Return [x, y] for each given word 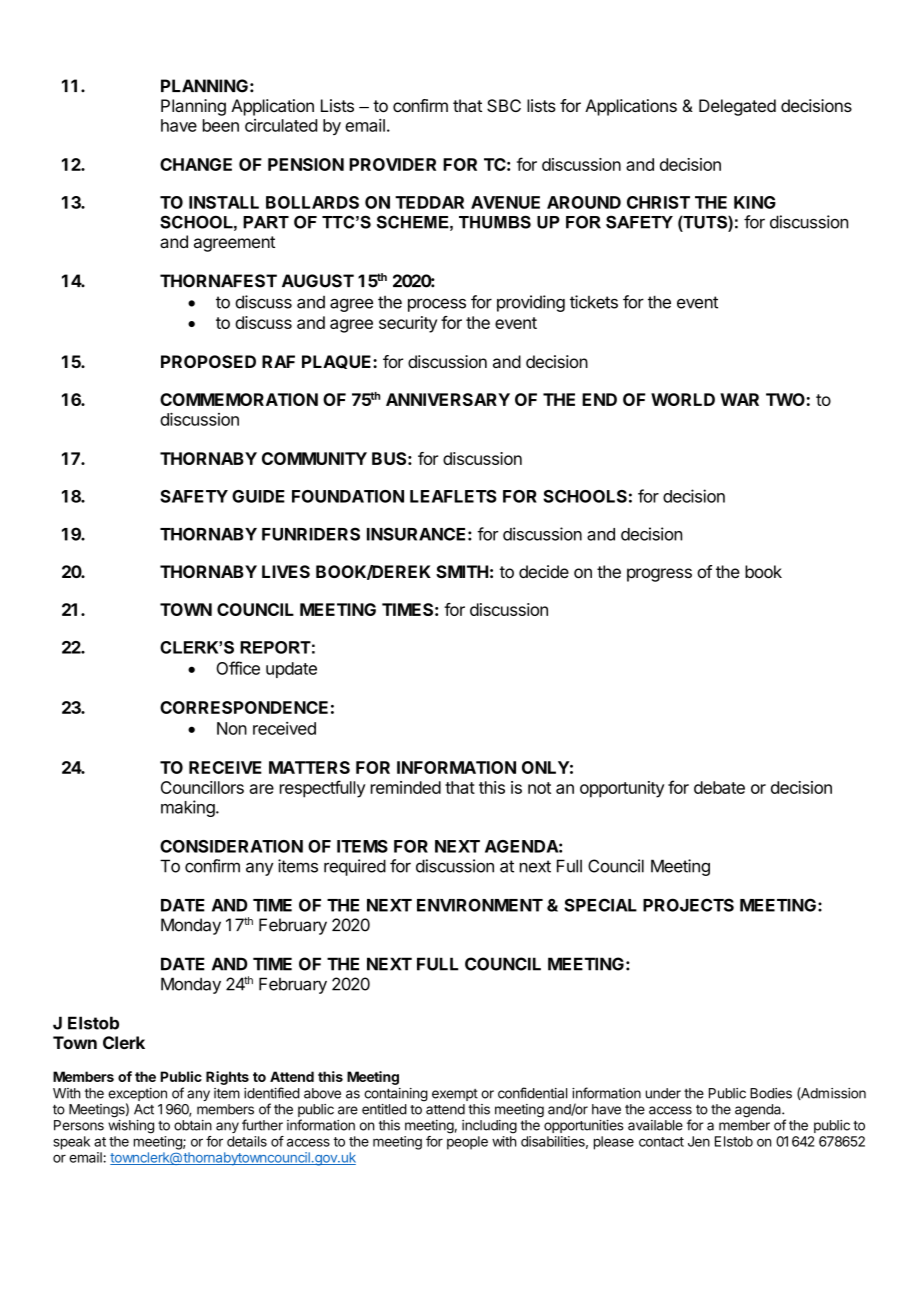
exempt [455, 1095]
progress [659, 575]
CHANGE [196, 164]
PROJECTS [688, 905]
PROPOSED [208, 361]
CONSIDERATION [231, 846]
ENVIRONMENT [480, 905]
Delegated [737, 107]
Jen [699, 1141]
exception [137, 1096]
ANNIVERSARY [448, 399]
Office [238, 668]
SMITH [462, 571]
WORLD [683, 399]
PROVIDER [392, 164]
